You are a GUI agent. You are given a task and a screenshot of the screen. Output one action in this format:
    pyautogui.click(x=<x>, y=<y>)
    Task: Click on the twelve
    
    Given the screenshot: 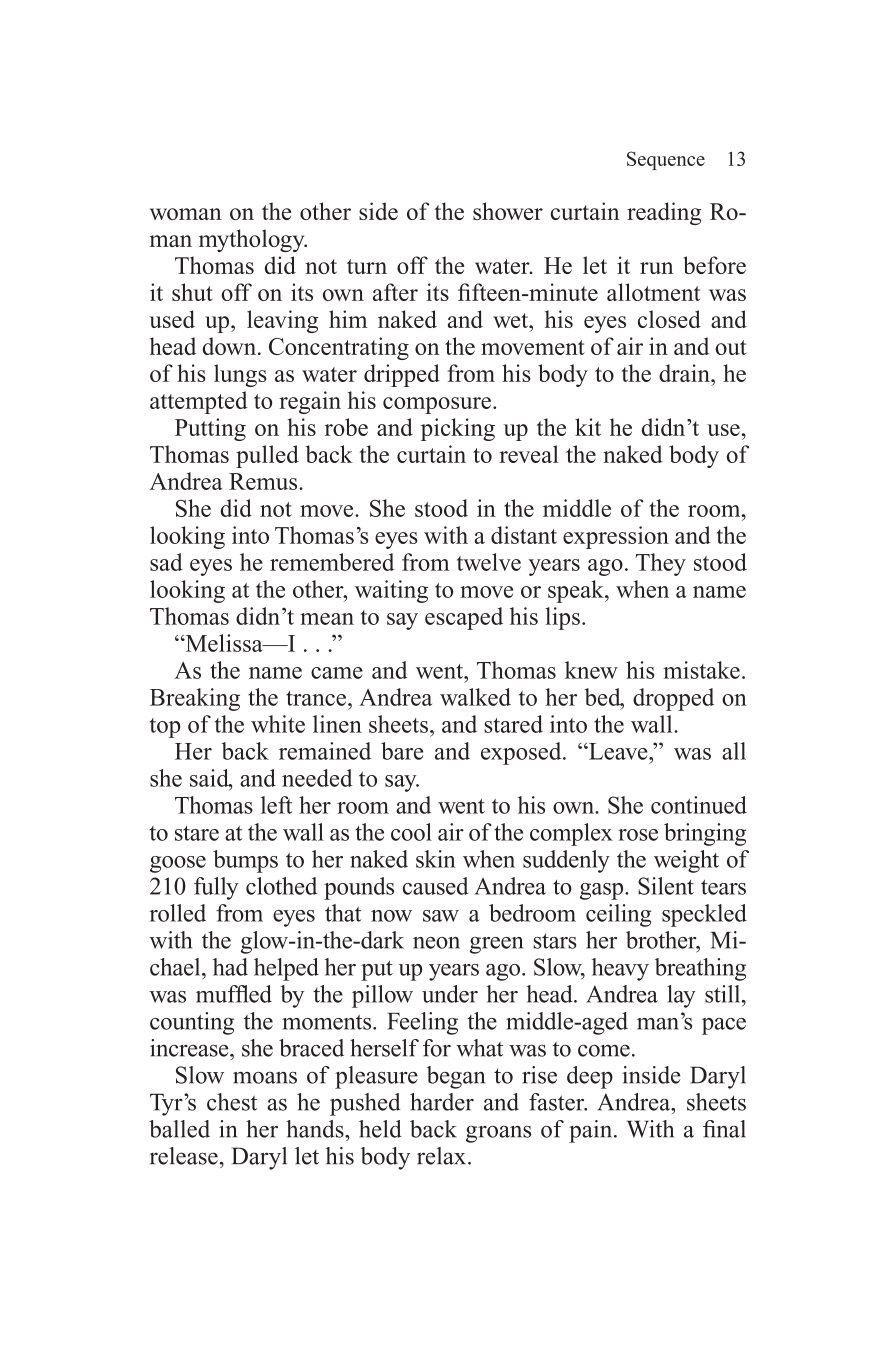 What is the action you would take?
    pyautogui.click(x=489, y=562)
